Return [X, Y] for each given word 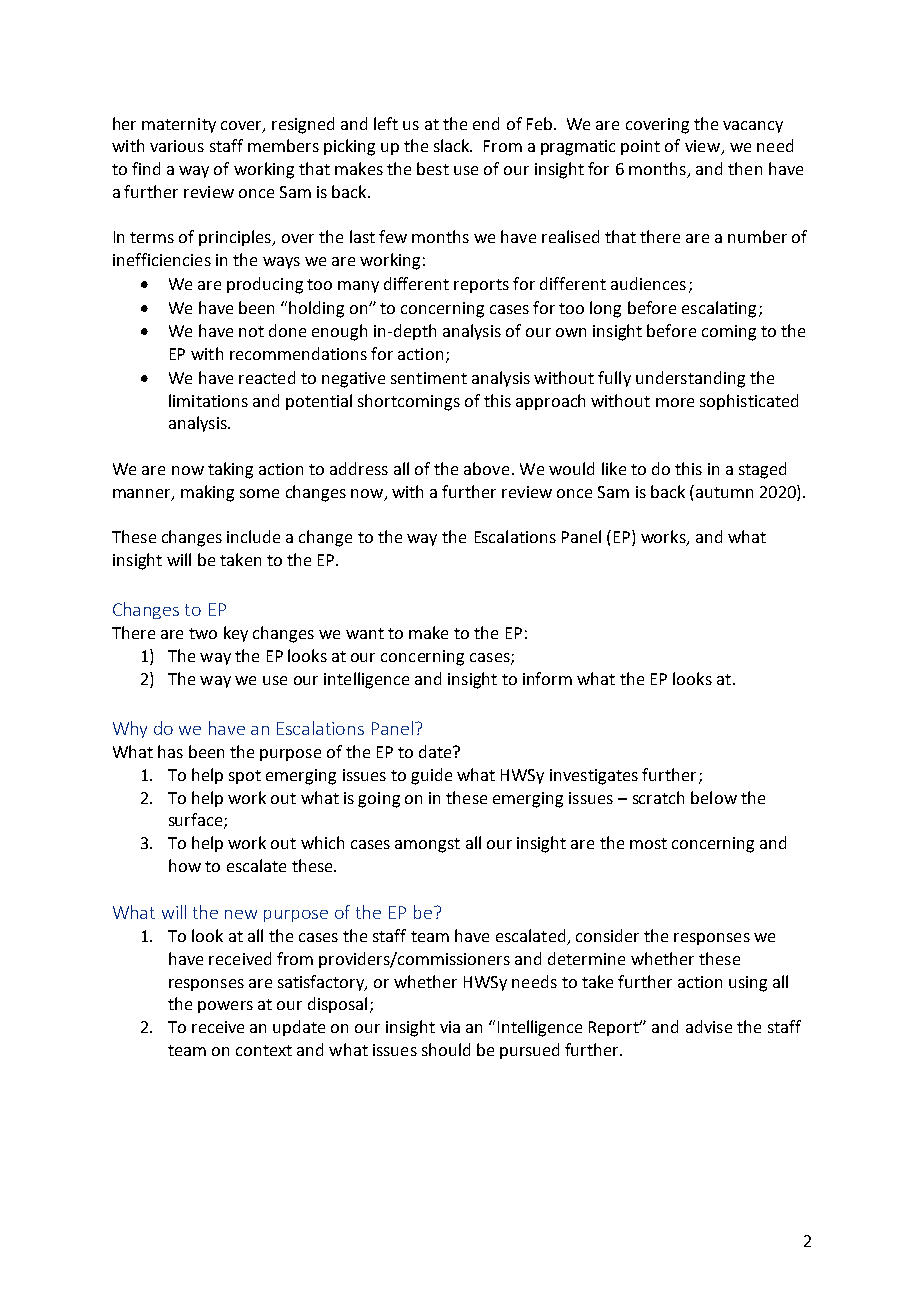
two [203, 633]
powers [225, 1007]
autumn [723, 491]
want [365, 633]
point [640, 147]
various [177, 146]
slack [453, 145]
